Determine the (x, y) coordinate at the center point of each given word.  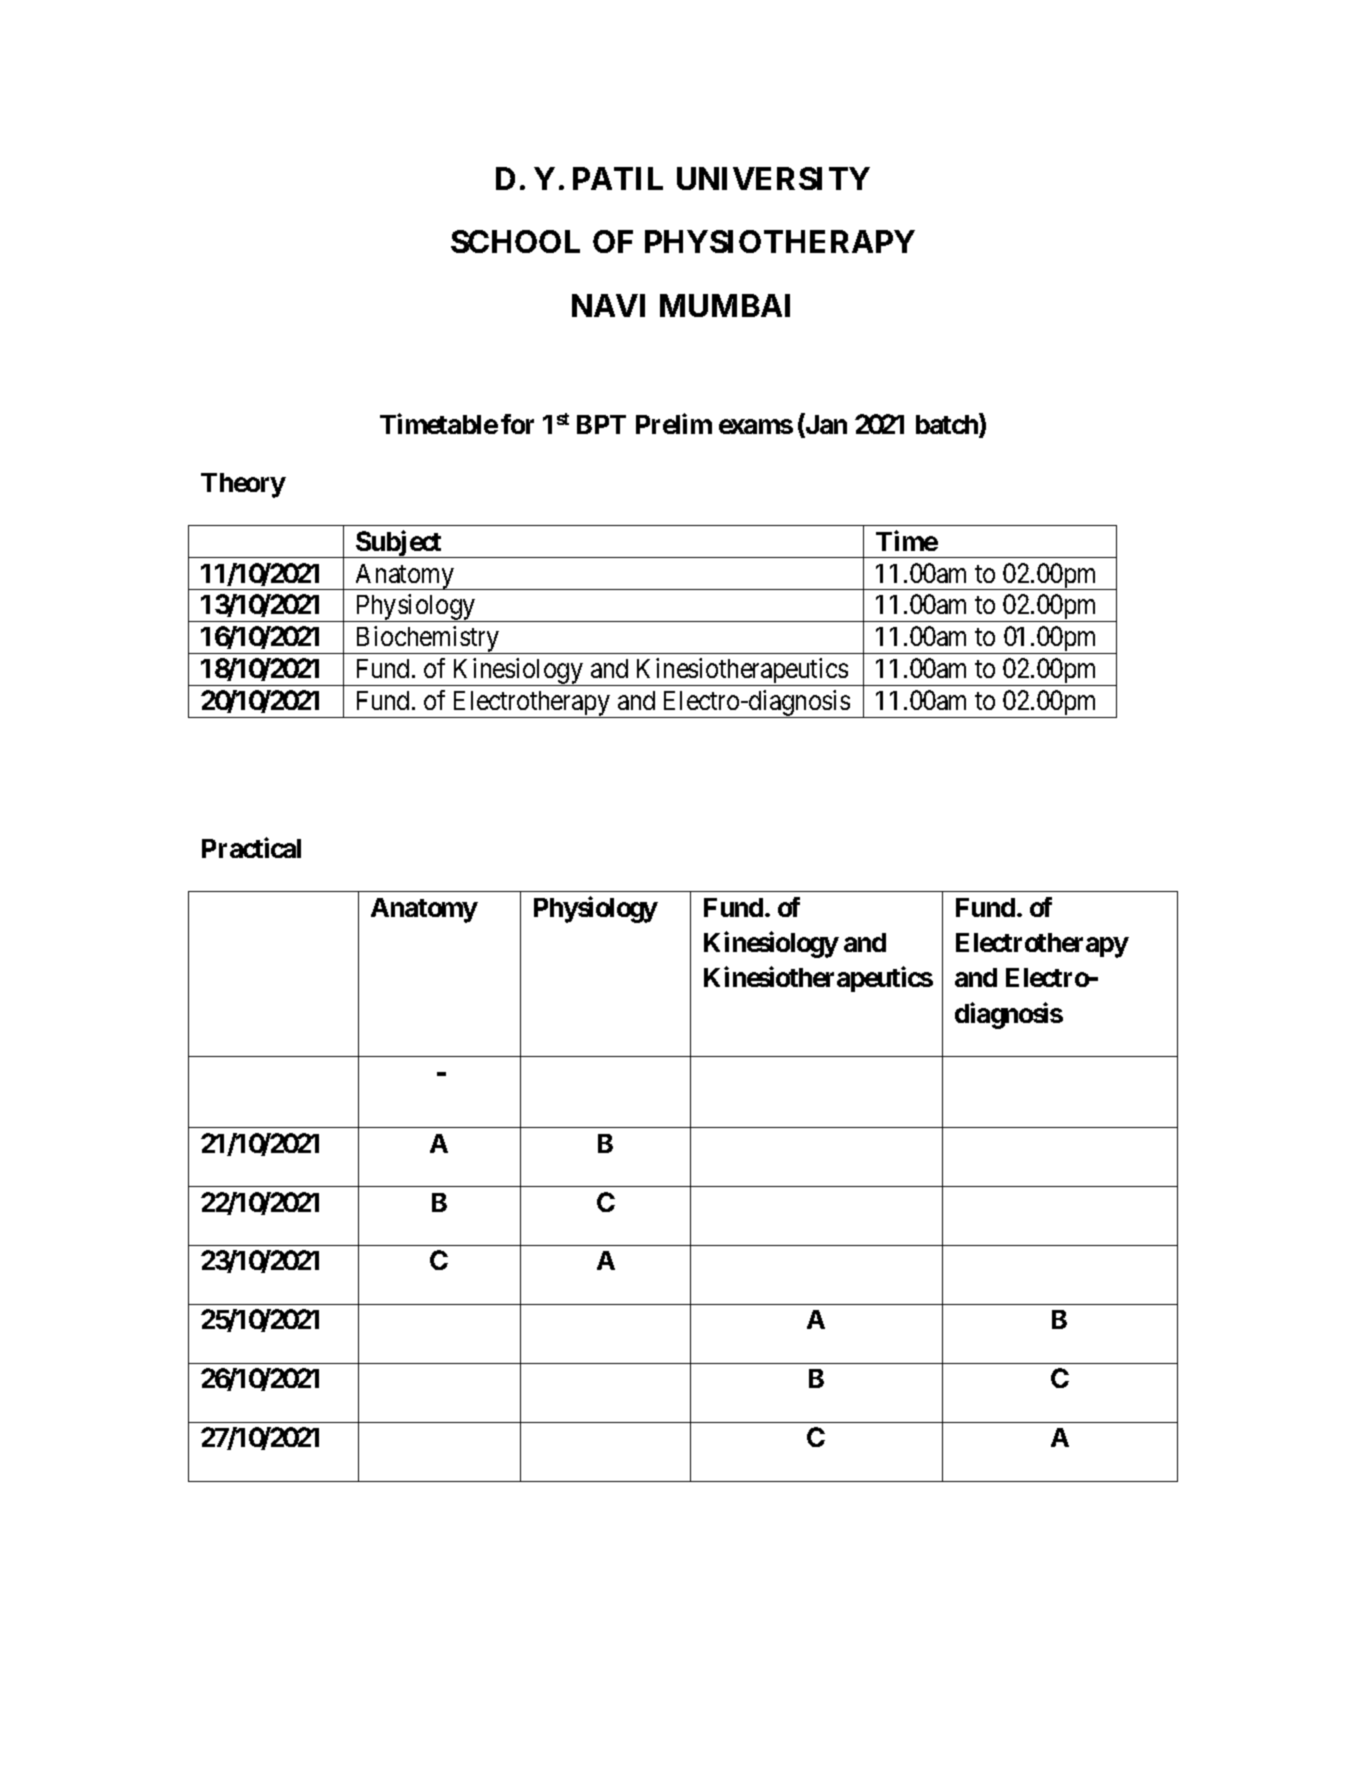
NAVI (608, 305)
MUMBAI (725, 305)
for (517, 424)
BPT (601, 424)
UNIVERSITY (773, 178)
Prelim (674, 423)
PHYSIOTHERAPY (780, 241)
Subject (399, 544)
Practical (251, 847)
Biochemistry (427, 640)
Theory (243, 485)
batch (948, 425)
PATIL (618, 178)
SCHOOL (515, 241)
